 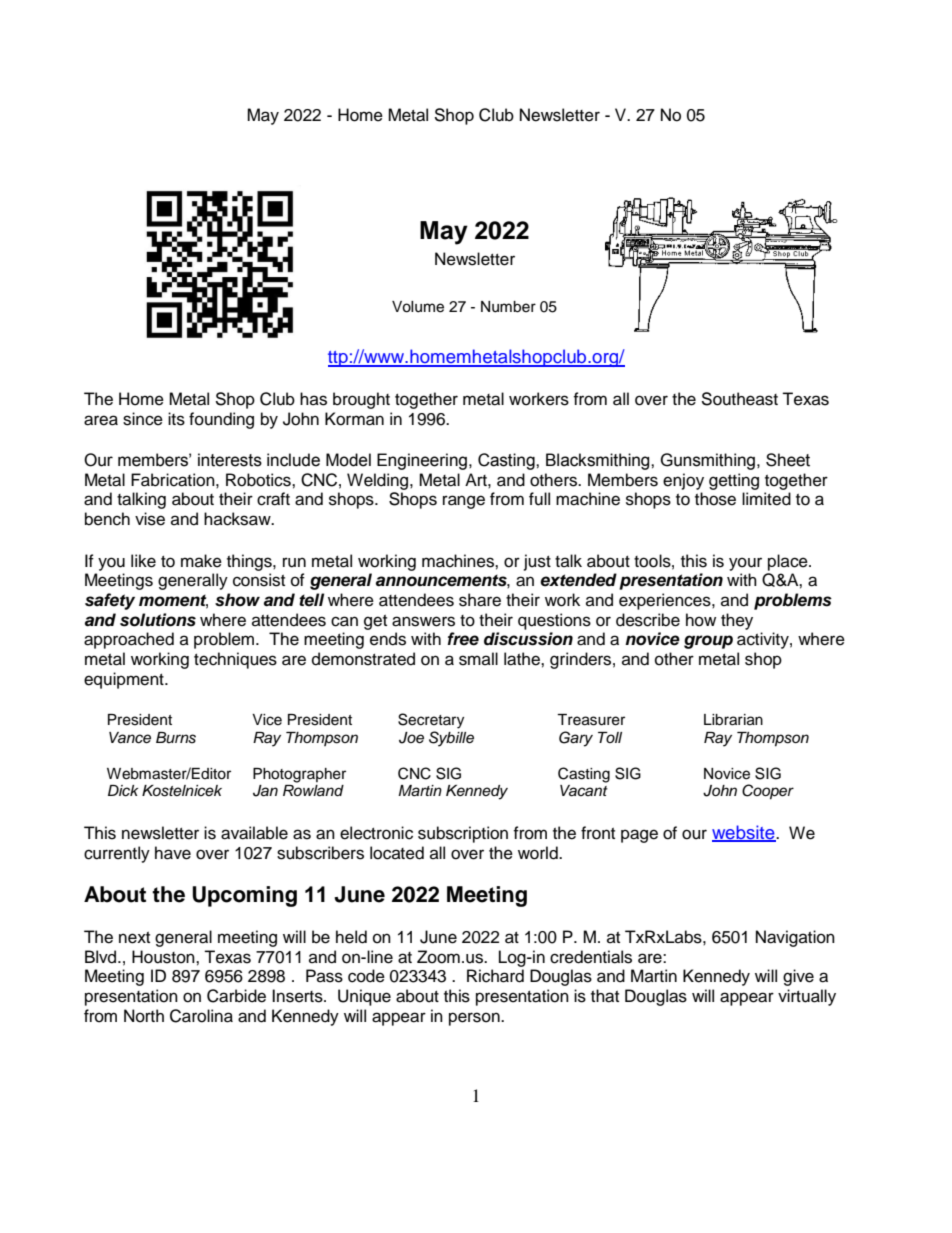 I want to click on group, so click(x=708, y=642).
